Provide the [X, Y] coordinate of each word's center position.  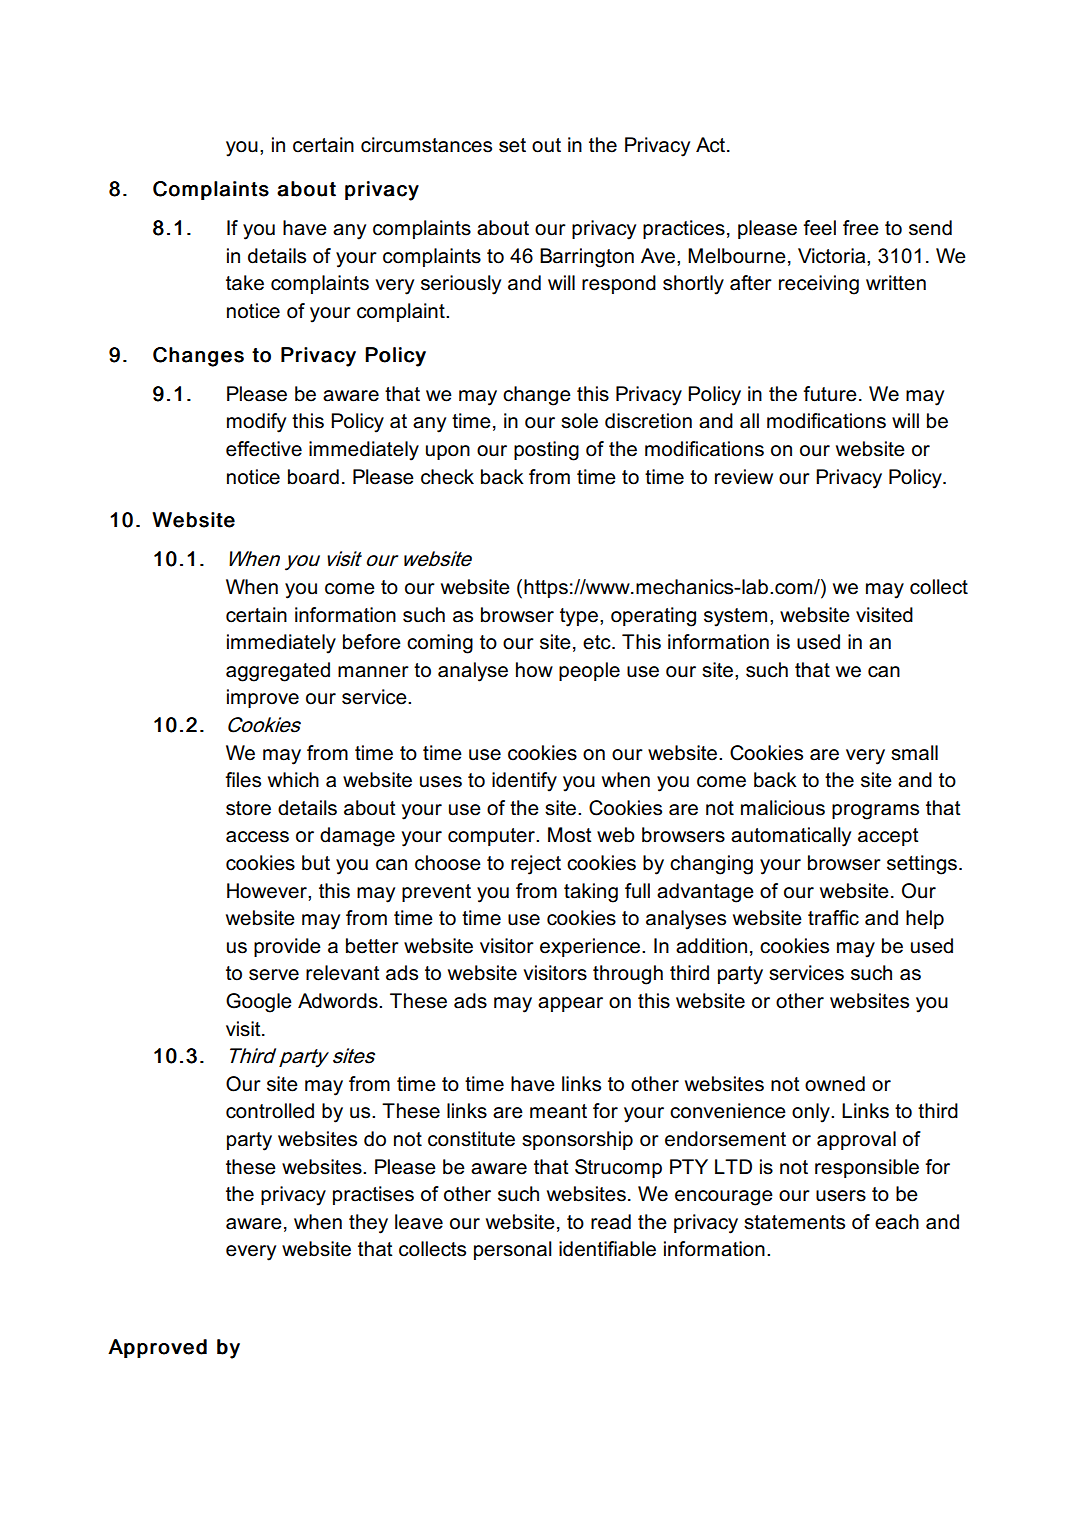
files [243, 780]
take [245, 283]
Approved [157, 1348]
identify [524, 782]
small [914, 753]
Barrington [587, 258]
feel [819, 228]
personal [513, 1250]
